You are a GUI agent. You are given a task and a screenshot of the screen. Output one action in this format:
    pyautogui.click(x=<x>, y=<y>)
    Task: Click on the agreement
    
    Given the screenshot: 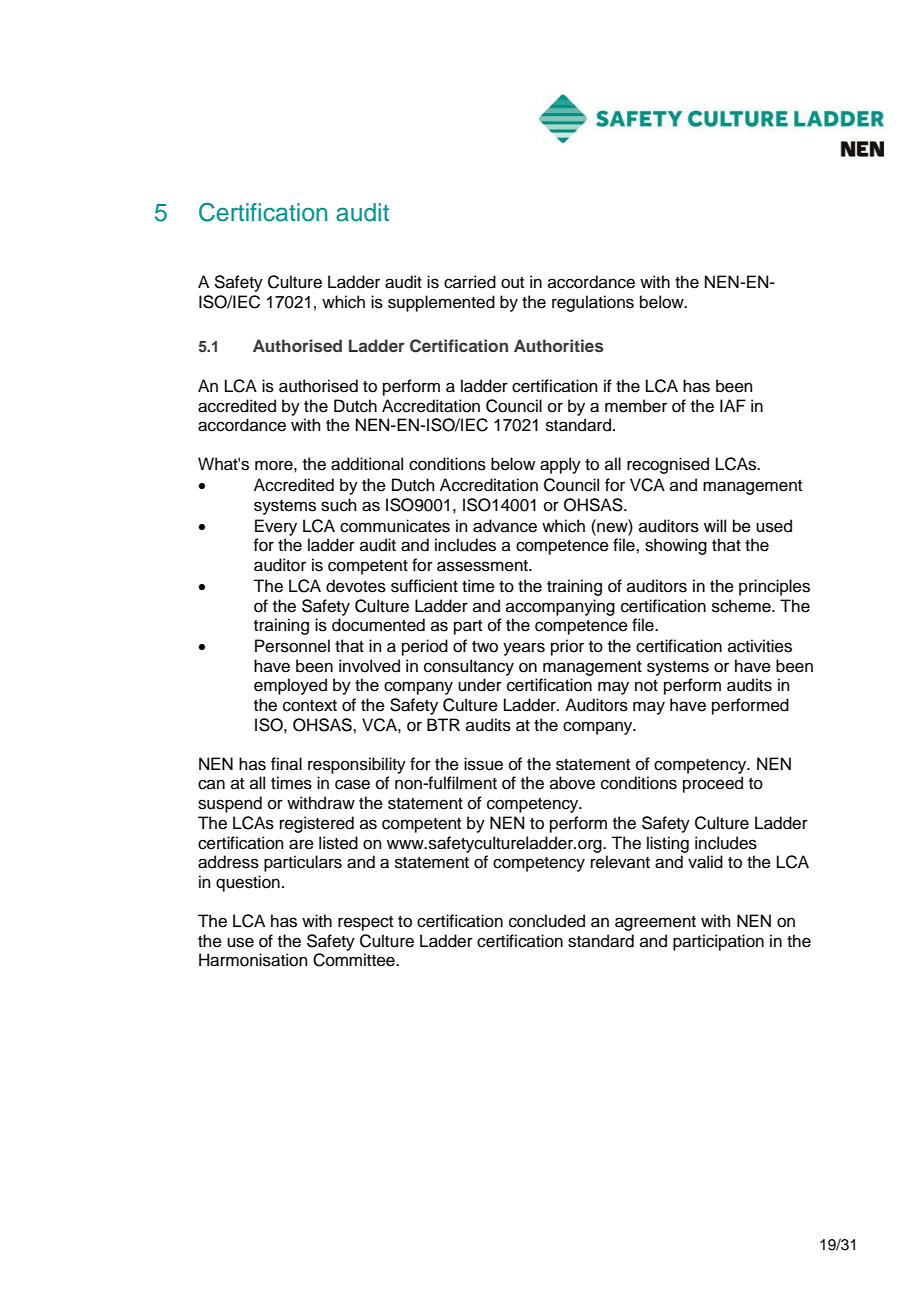 What is the action you would take?
    pyautogui.click(x=655, y=923)
